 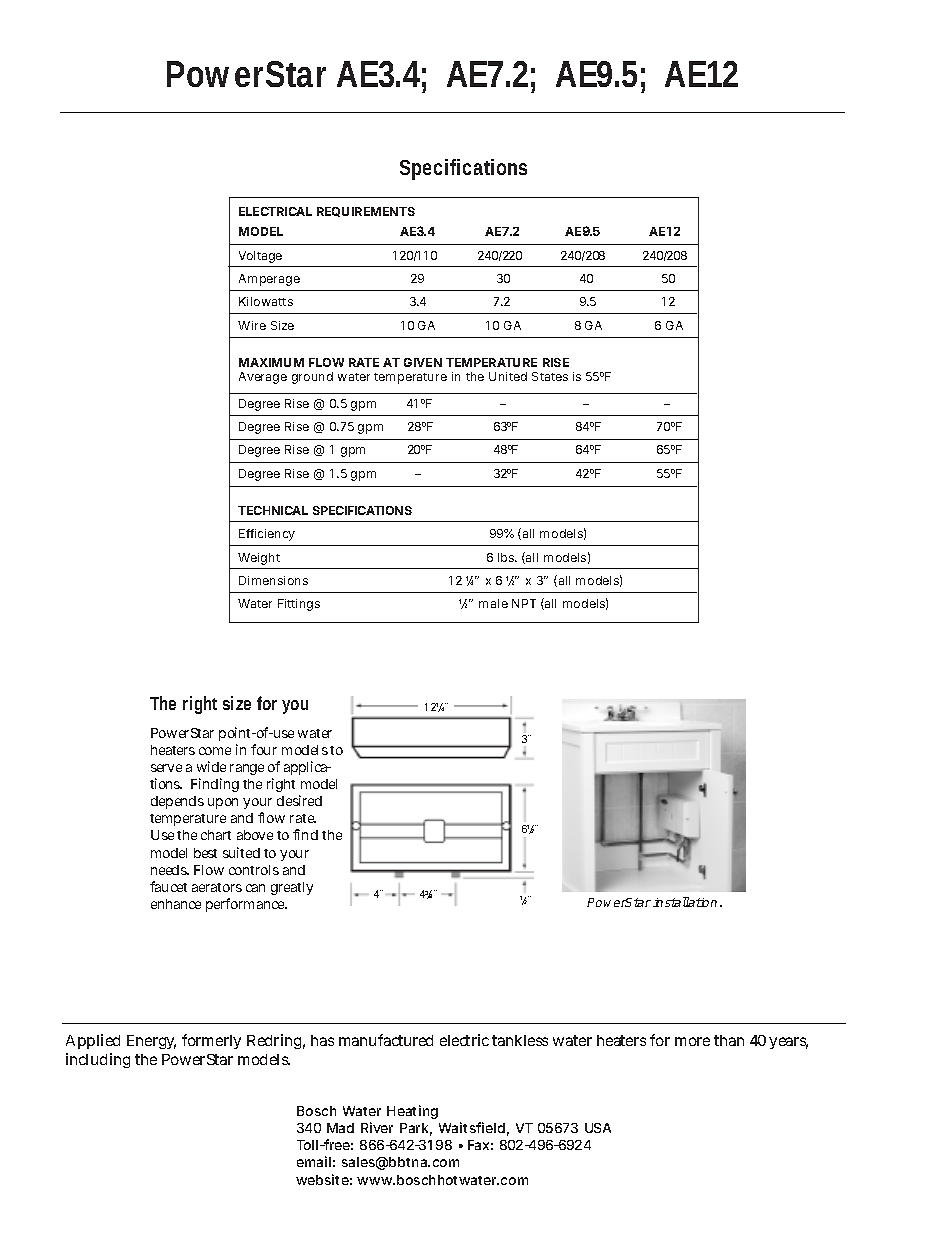 What do you see at coordinates (260, 257) in the screenshot?
I see `Voltage` at bounding box center [260, 257].
